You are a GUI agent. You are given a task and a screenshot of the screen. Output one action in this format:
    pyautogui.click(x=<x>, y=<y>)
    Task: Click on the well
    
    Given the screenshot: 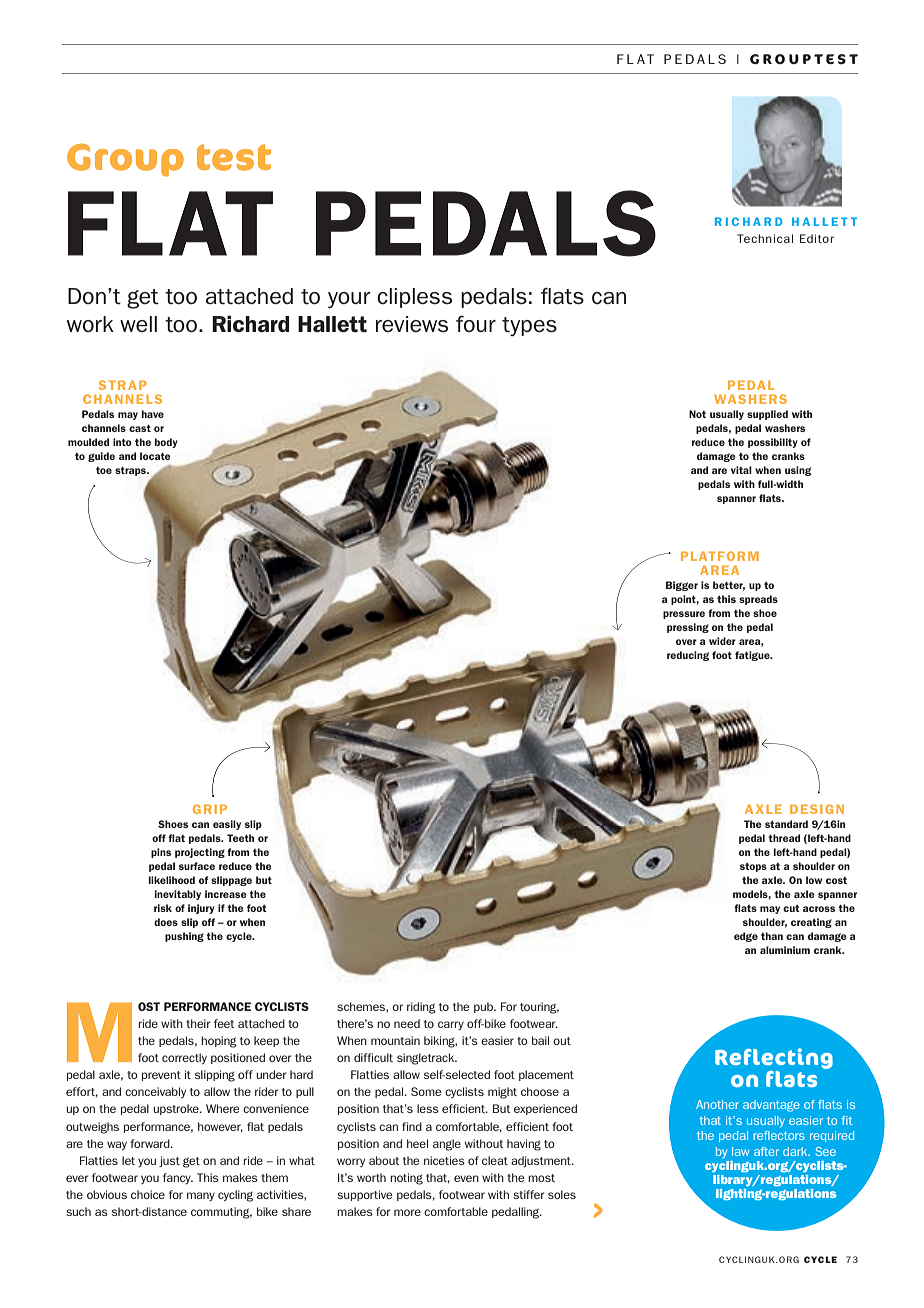 What is the action you would take?
    pyautogui.click(x=138, y=324)
